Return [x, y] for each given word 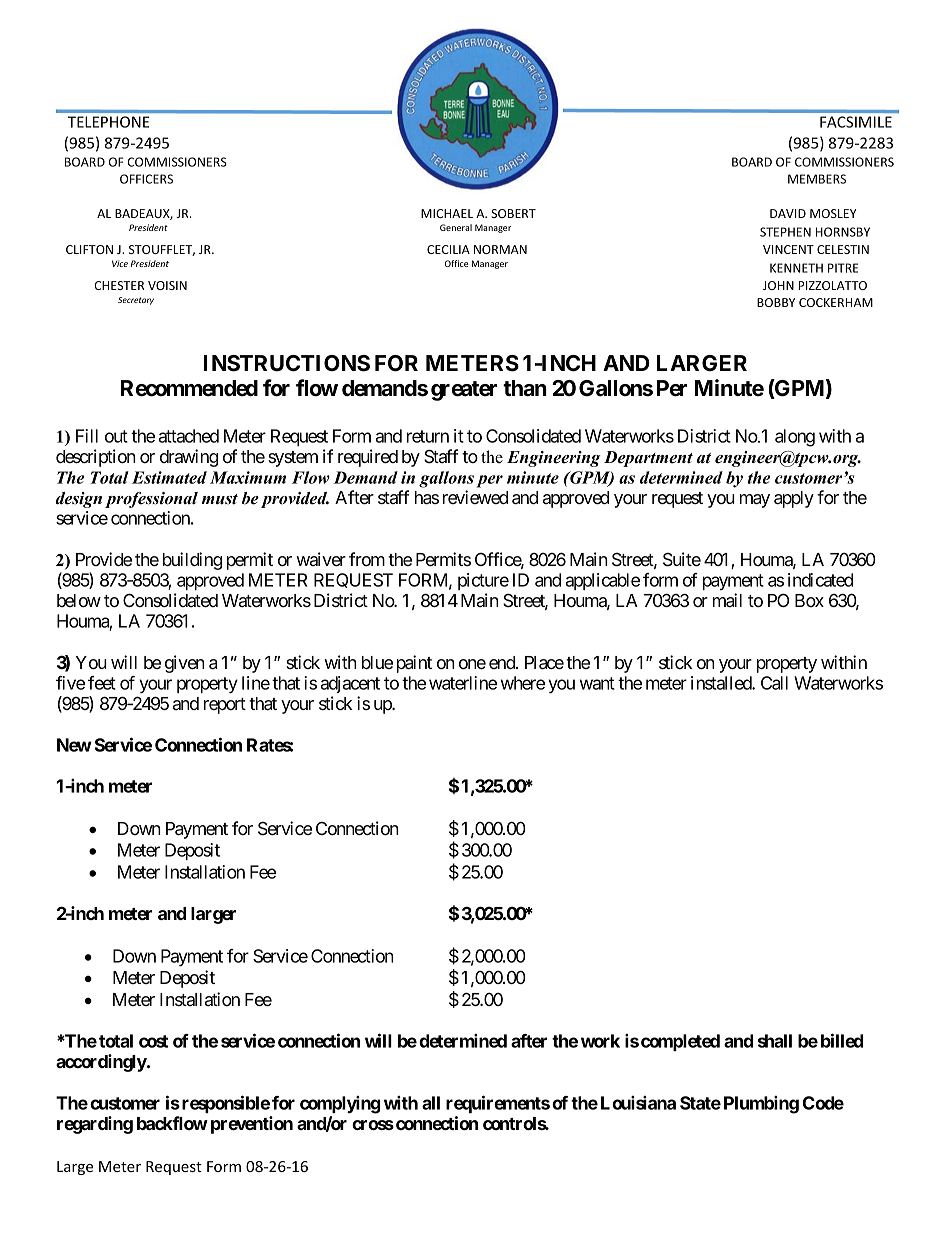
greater [464, 391]
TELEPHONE [108, 122]
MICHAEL [447, 213]
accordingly [102, 1063]
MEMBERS [817, 179]
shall [775, 1041]
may [755, 501]
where [523, 683]
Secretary [136, 301]
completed [680, 1042]
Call [774, 683]
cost [153, 1041]
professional [151, 500]
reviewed [475, 497]
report [225, 706]
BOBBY [776, 302]
